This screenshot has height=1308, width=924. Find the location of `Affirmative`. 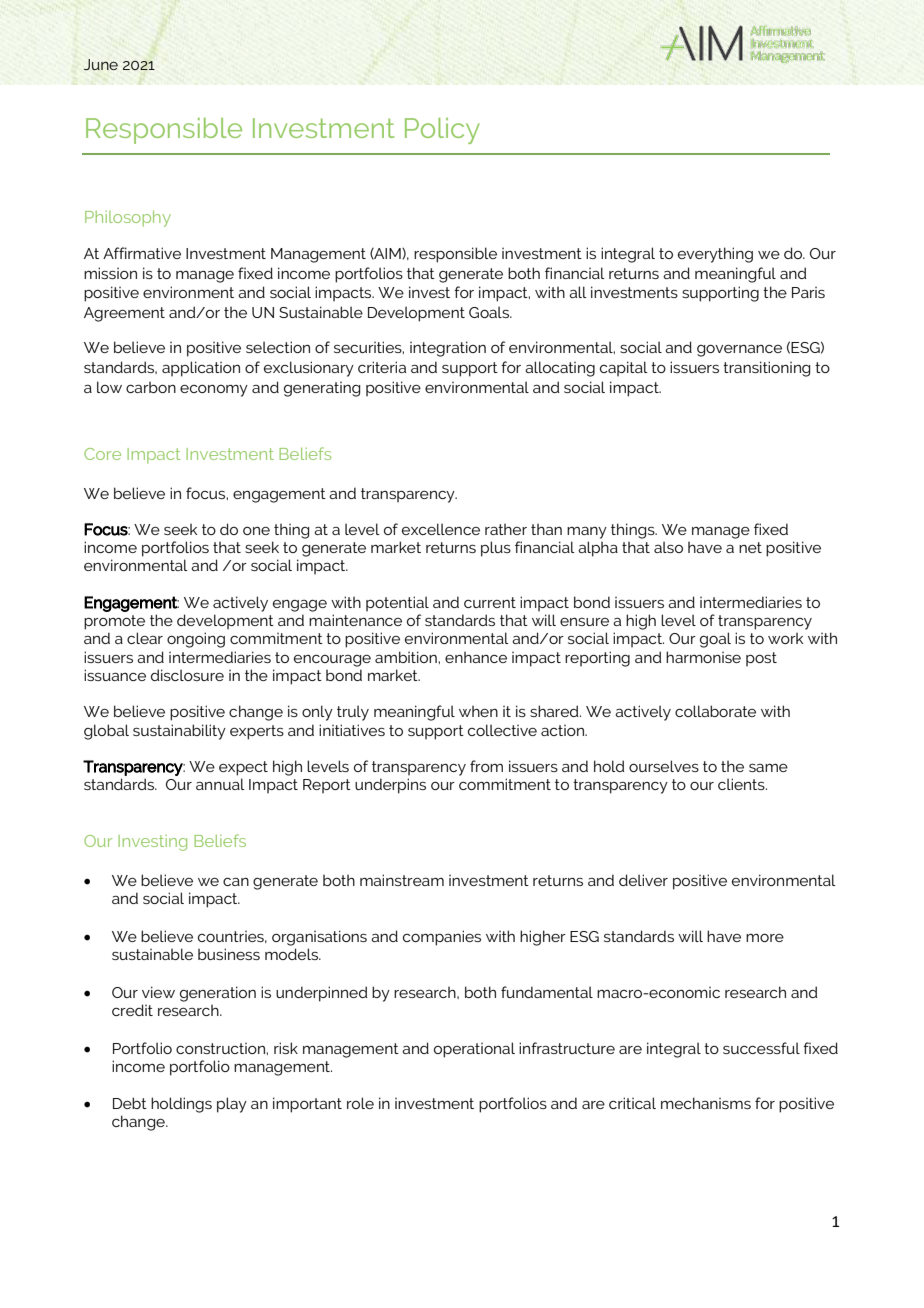

Affirmative is located at coordinates (142, 253).
